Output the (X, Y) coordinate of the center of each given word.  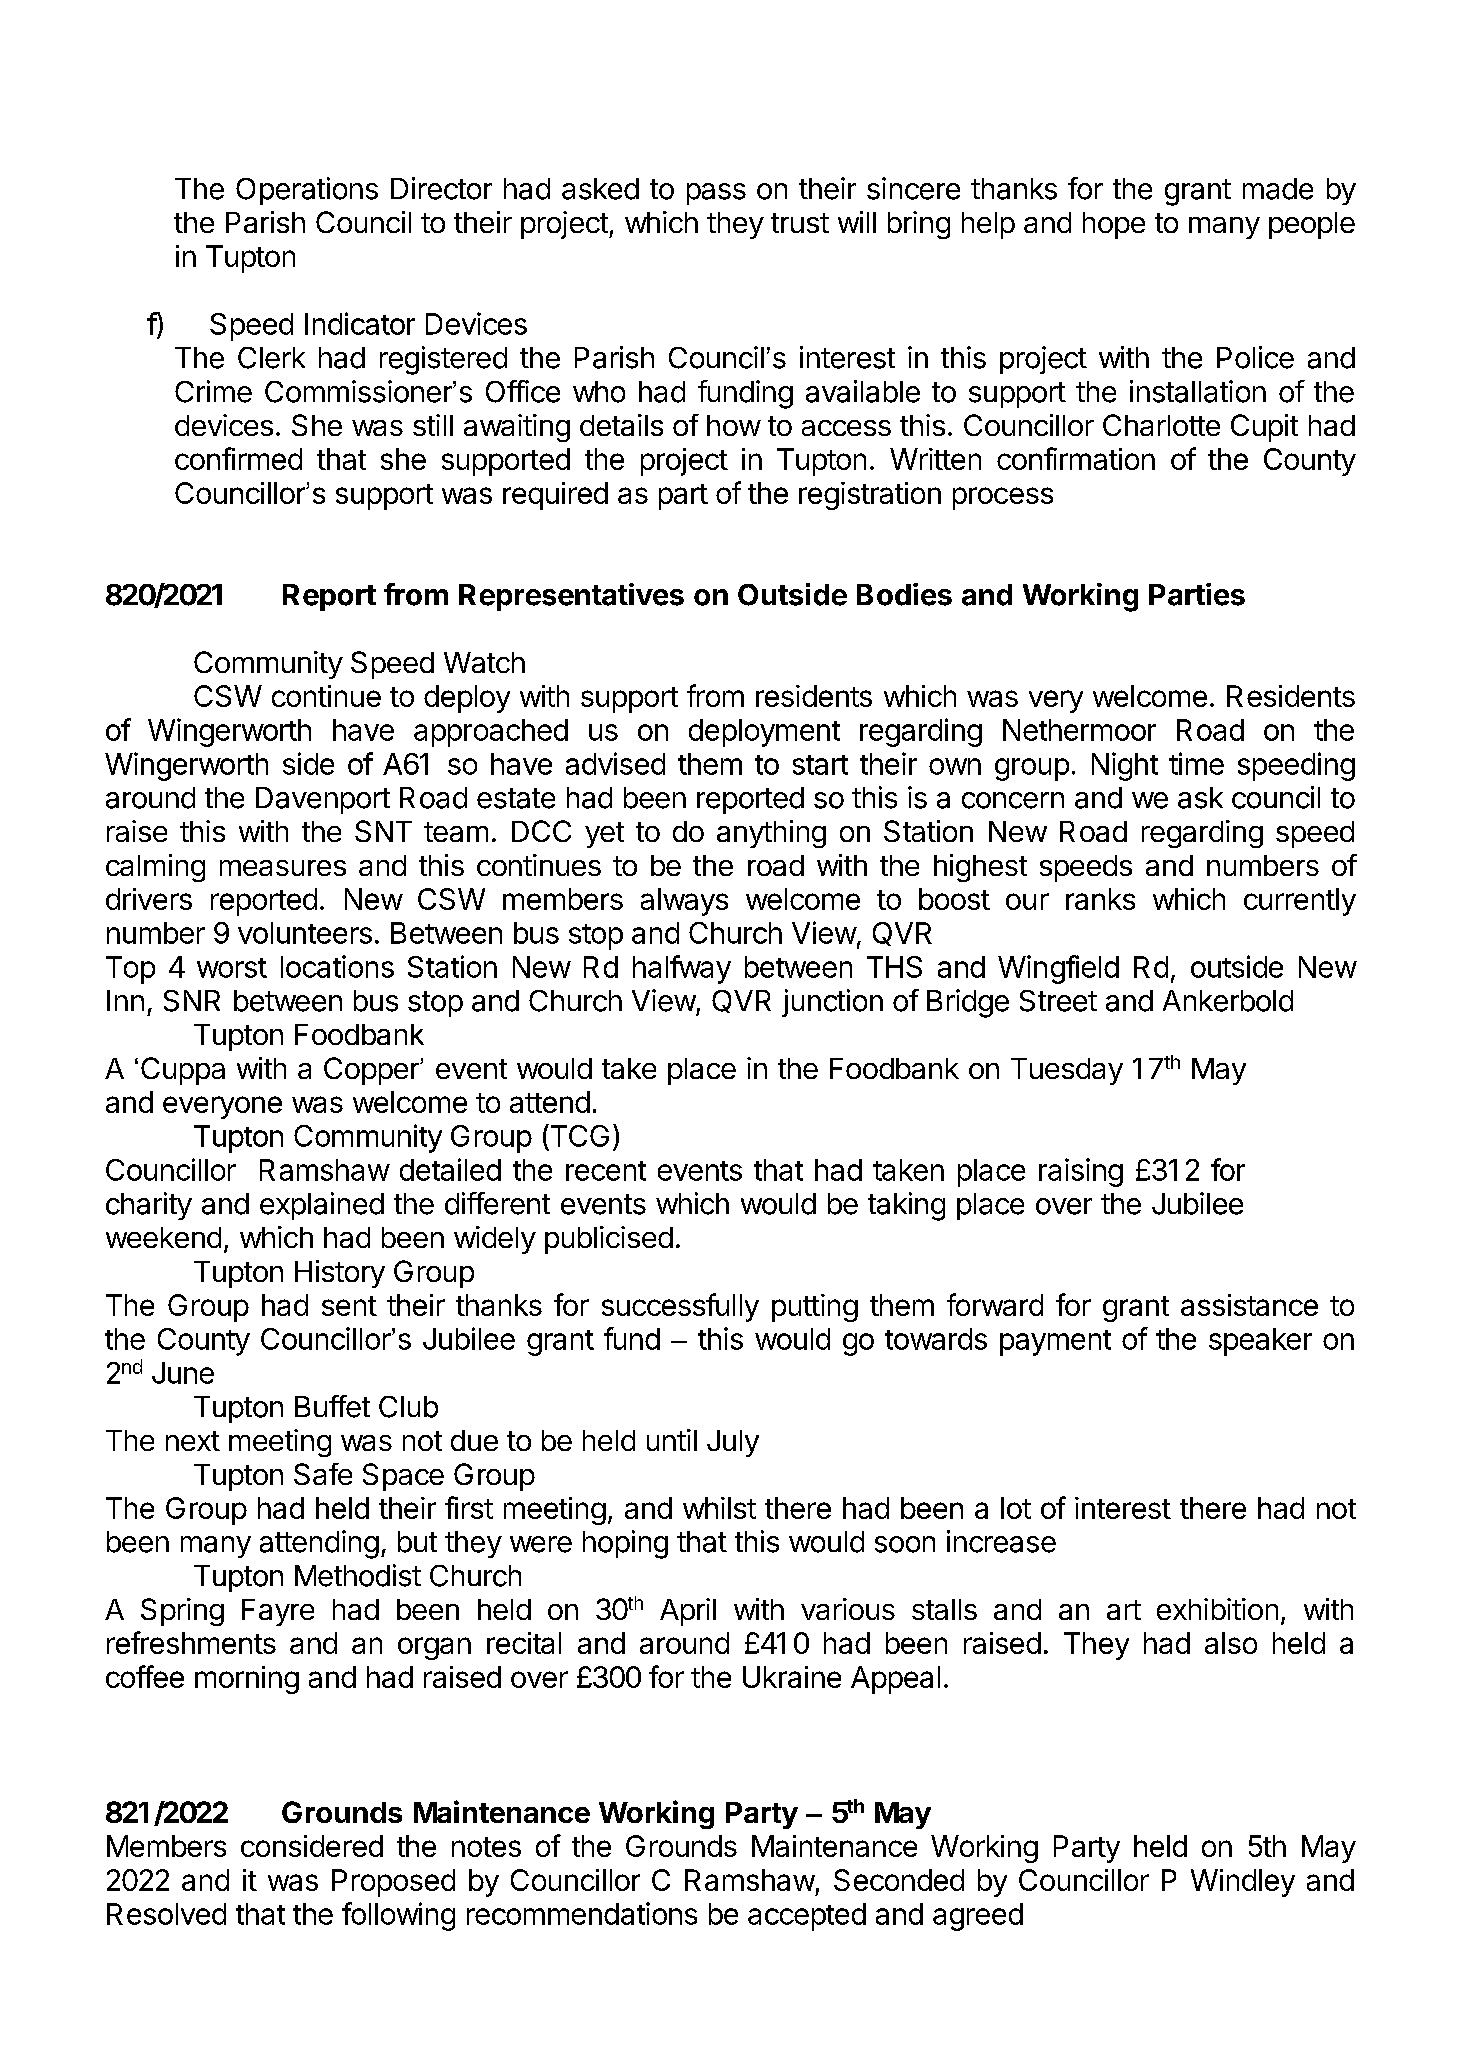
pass (716, 194)
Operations (307, 191)
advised (615, 763)
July (733, 1443)
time (1196, 763)
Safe (323, 1474)
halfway (682, 969)
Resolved (166, 1914)
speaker (1260, 1342)
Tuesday (1067, 1071)
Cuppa (183, 1071)
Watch (484, 662)
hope (1114, 225)
